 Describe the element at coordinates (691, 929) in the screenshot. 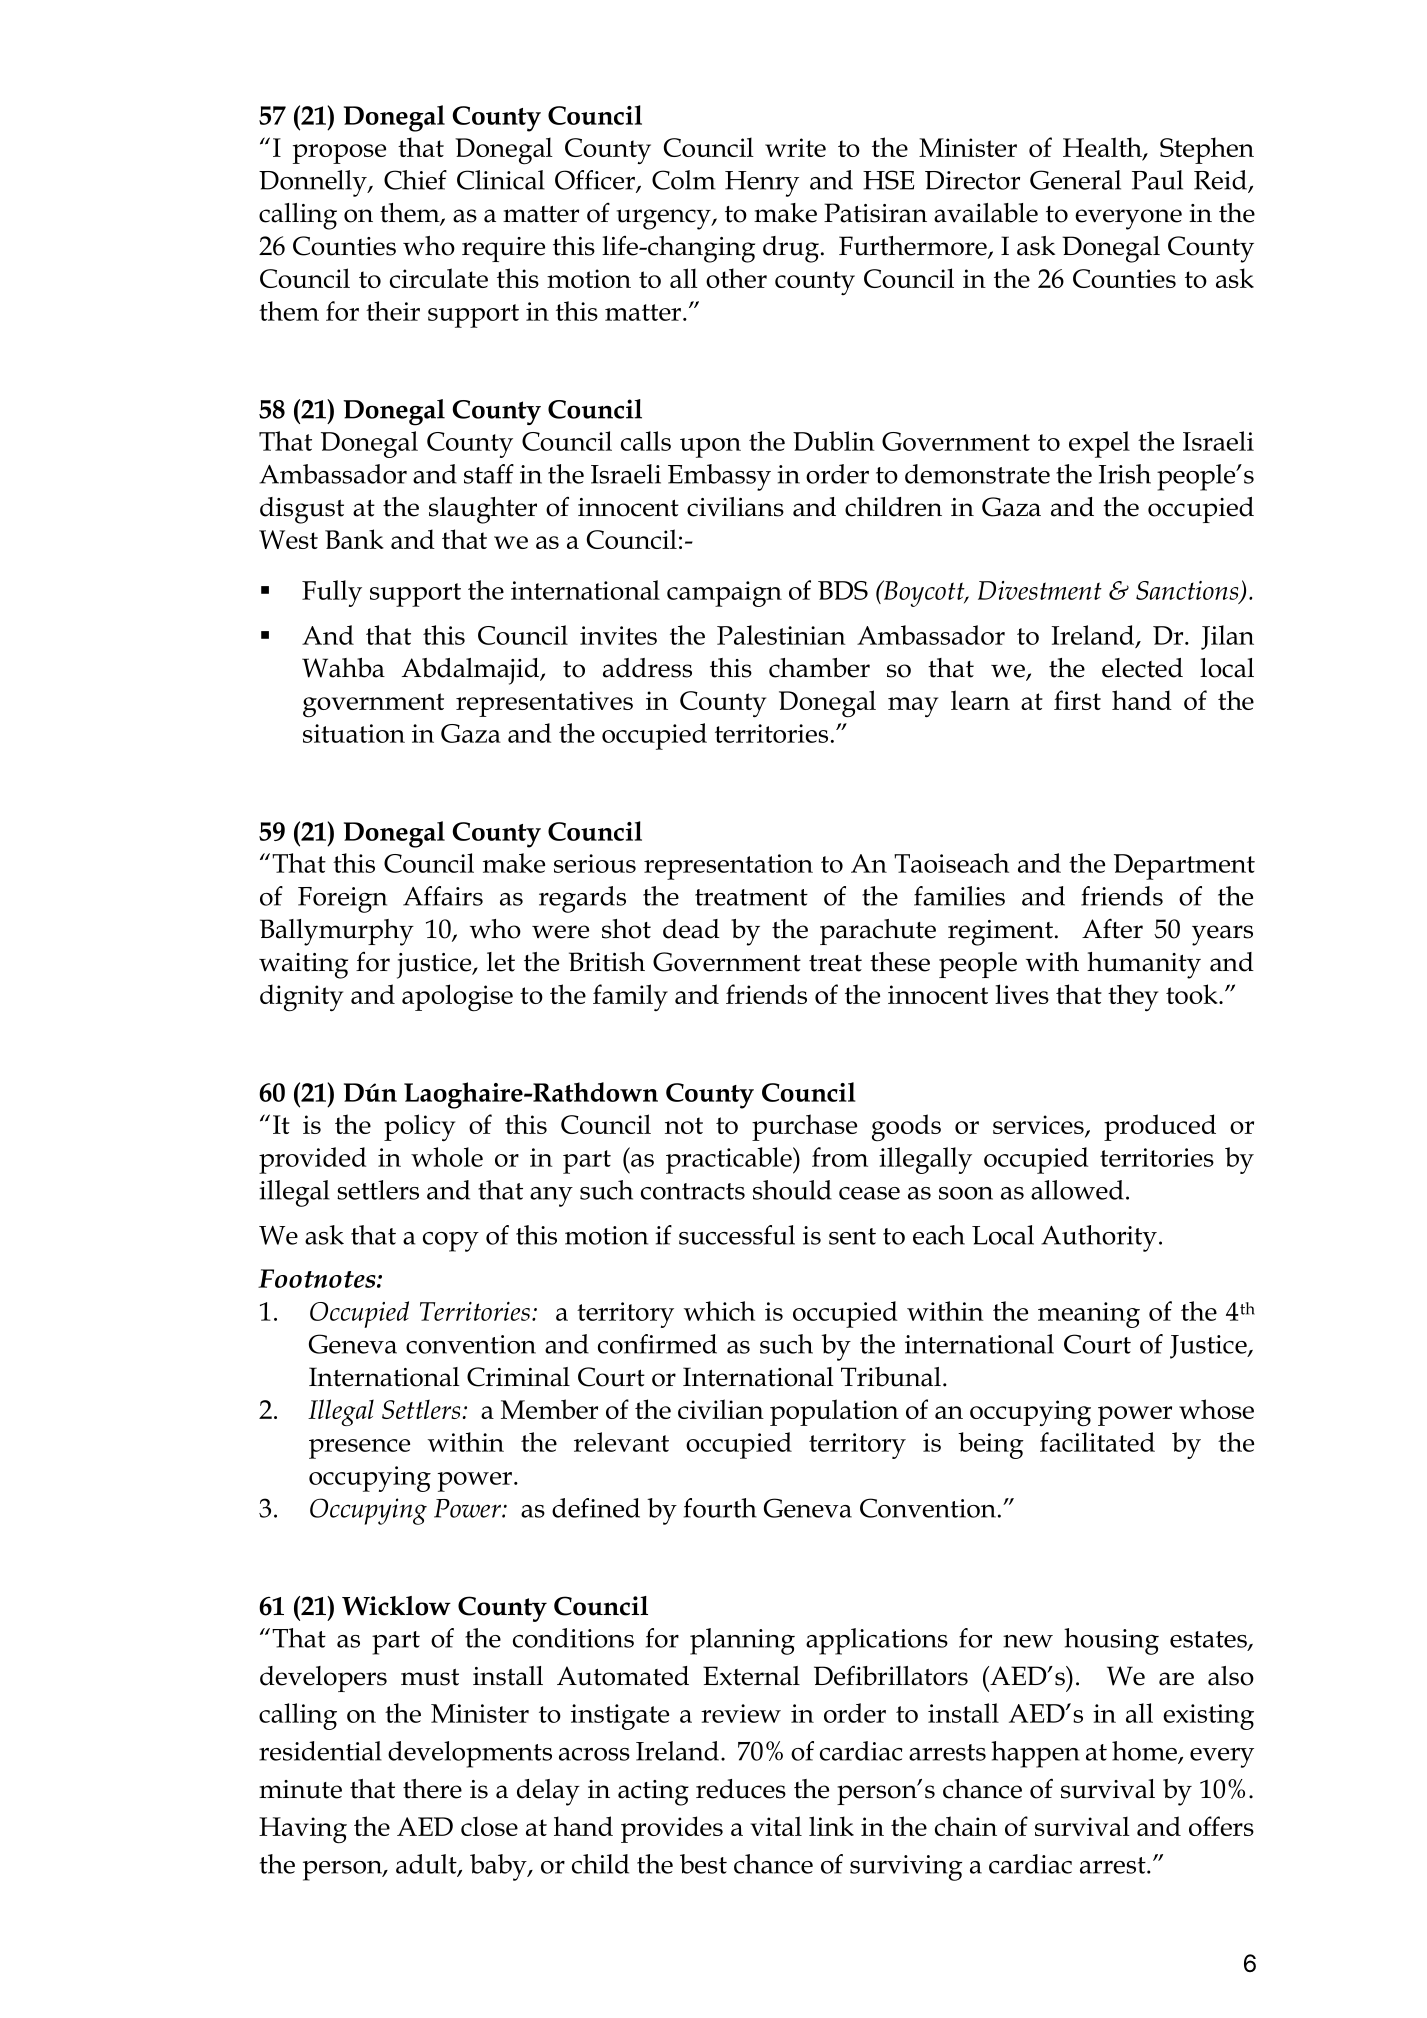

I see `dead` at that location.
